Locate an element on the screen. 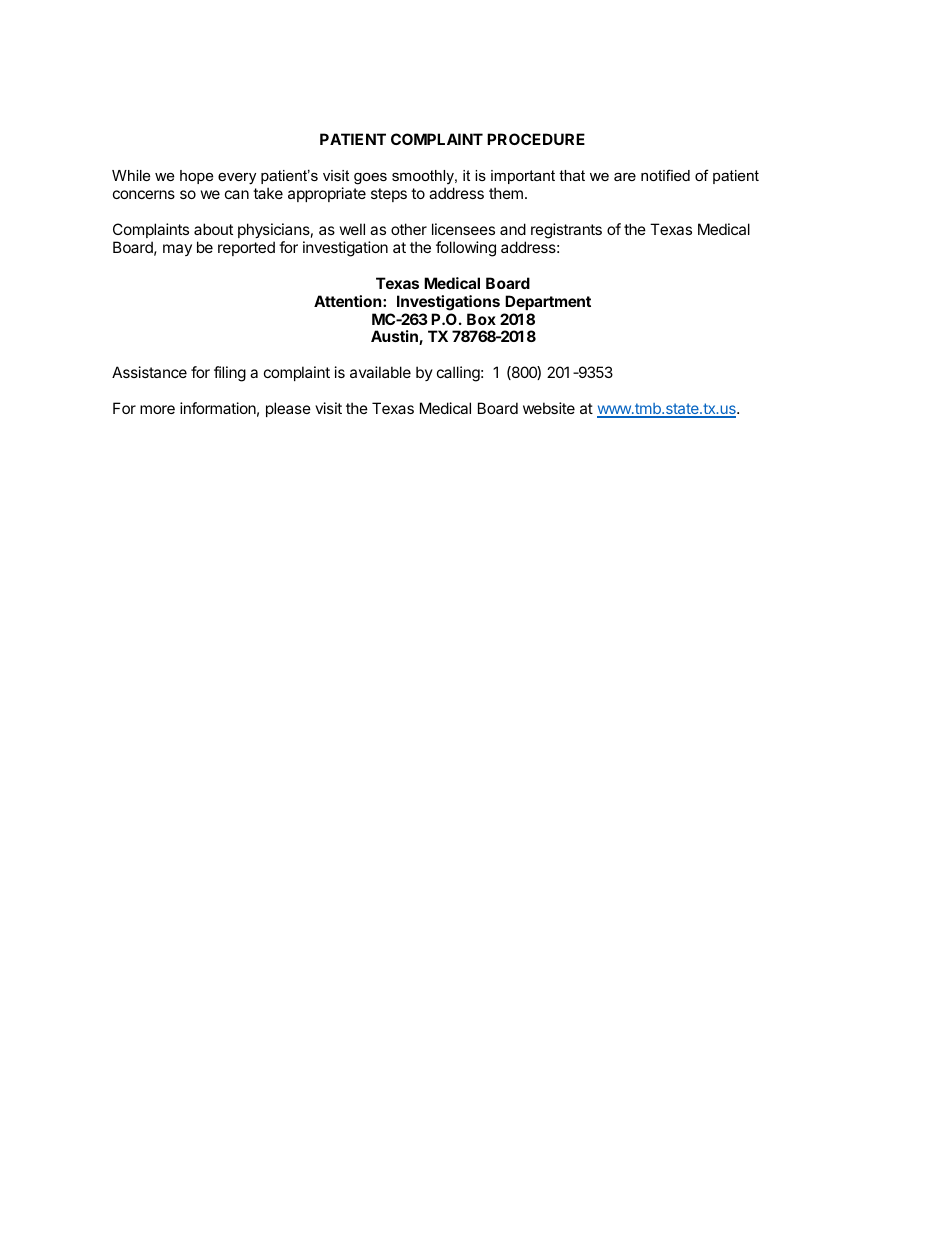 The image size is (952, 1233). may is located at coordinates (177, 250).
